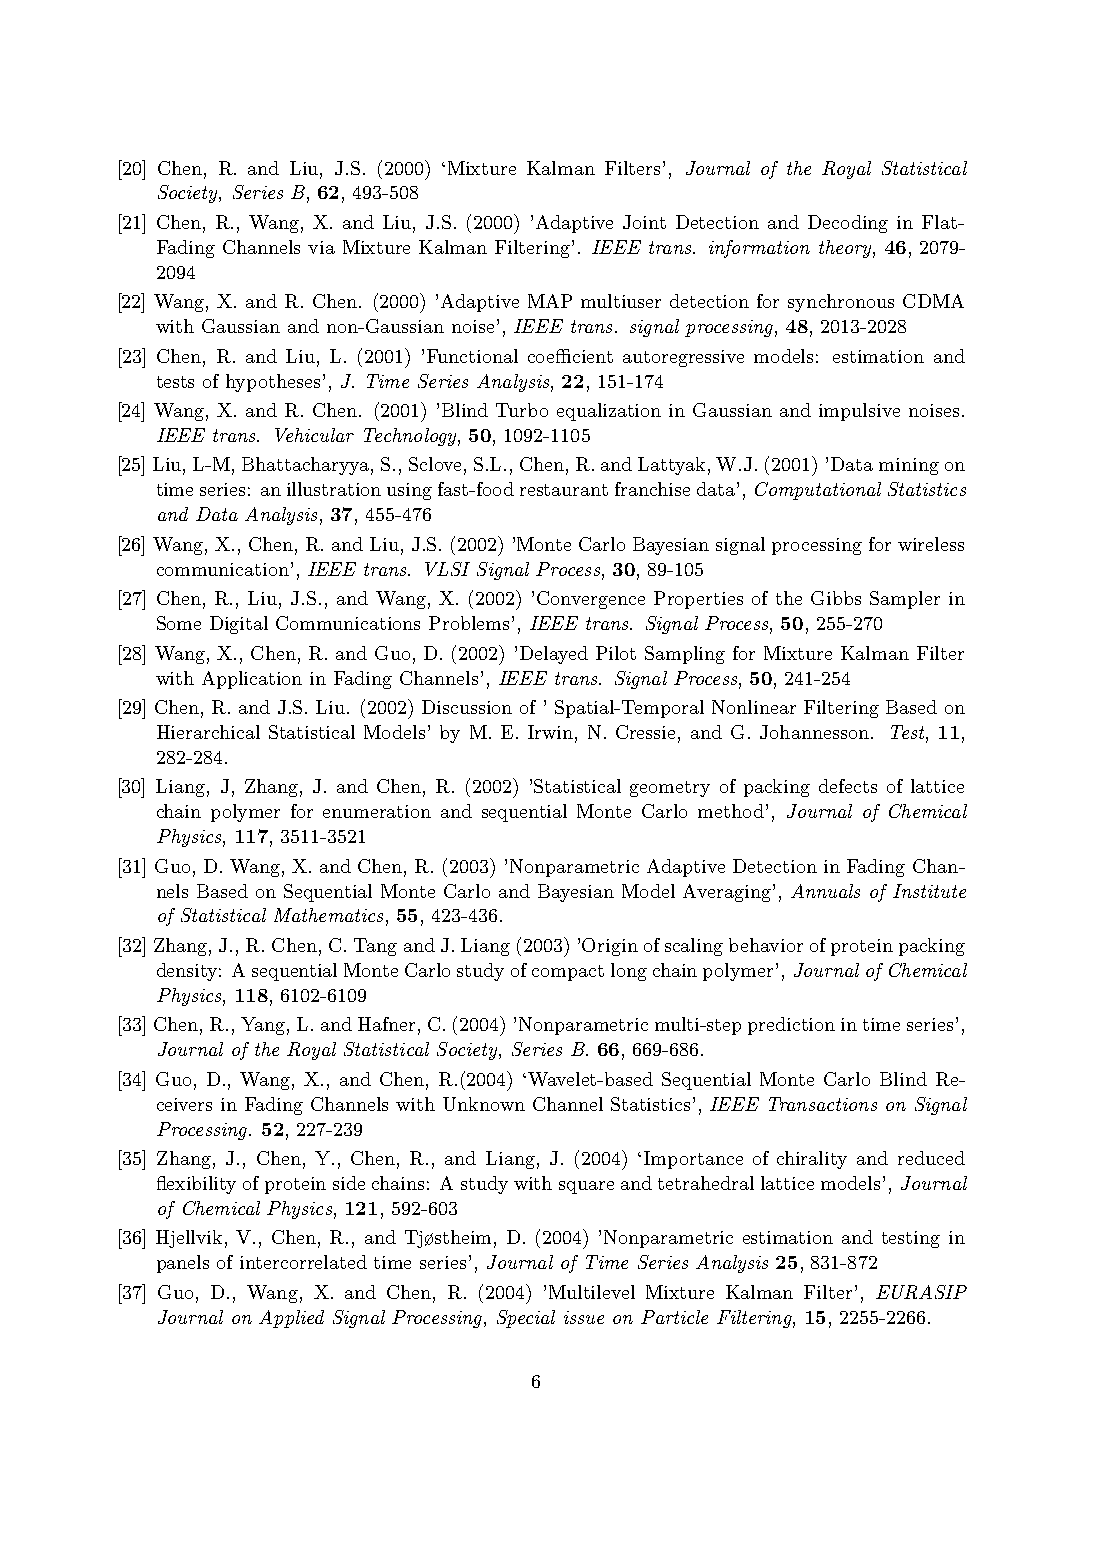 Image resolution: width=1094 pixels, height=1548 pixels. Describe the element at coordinates (818, 491) in the document. I see `Computational` at that location.
